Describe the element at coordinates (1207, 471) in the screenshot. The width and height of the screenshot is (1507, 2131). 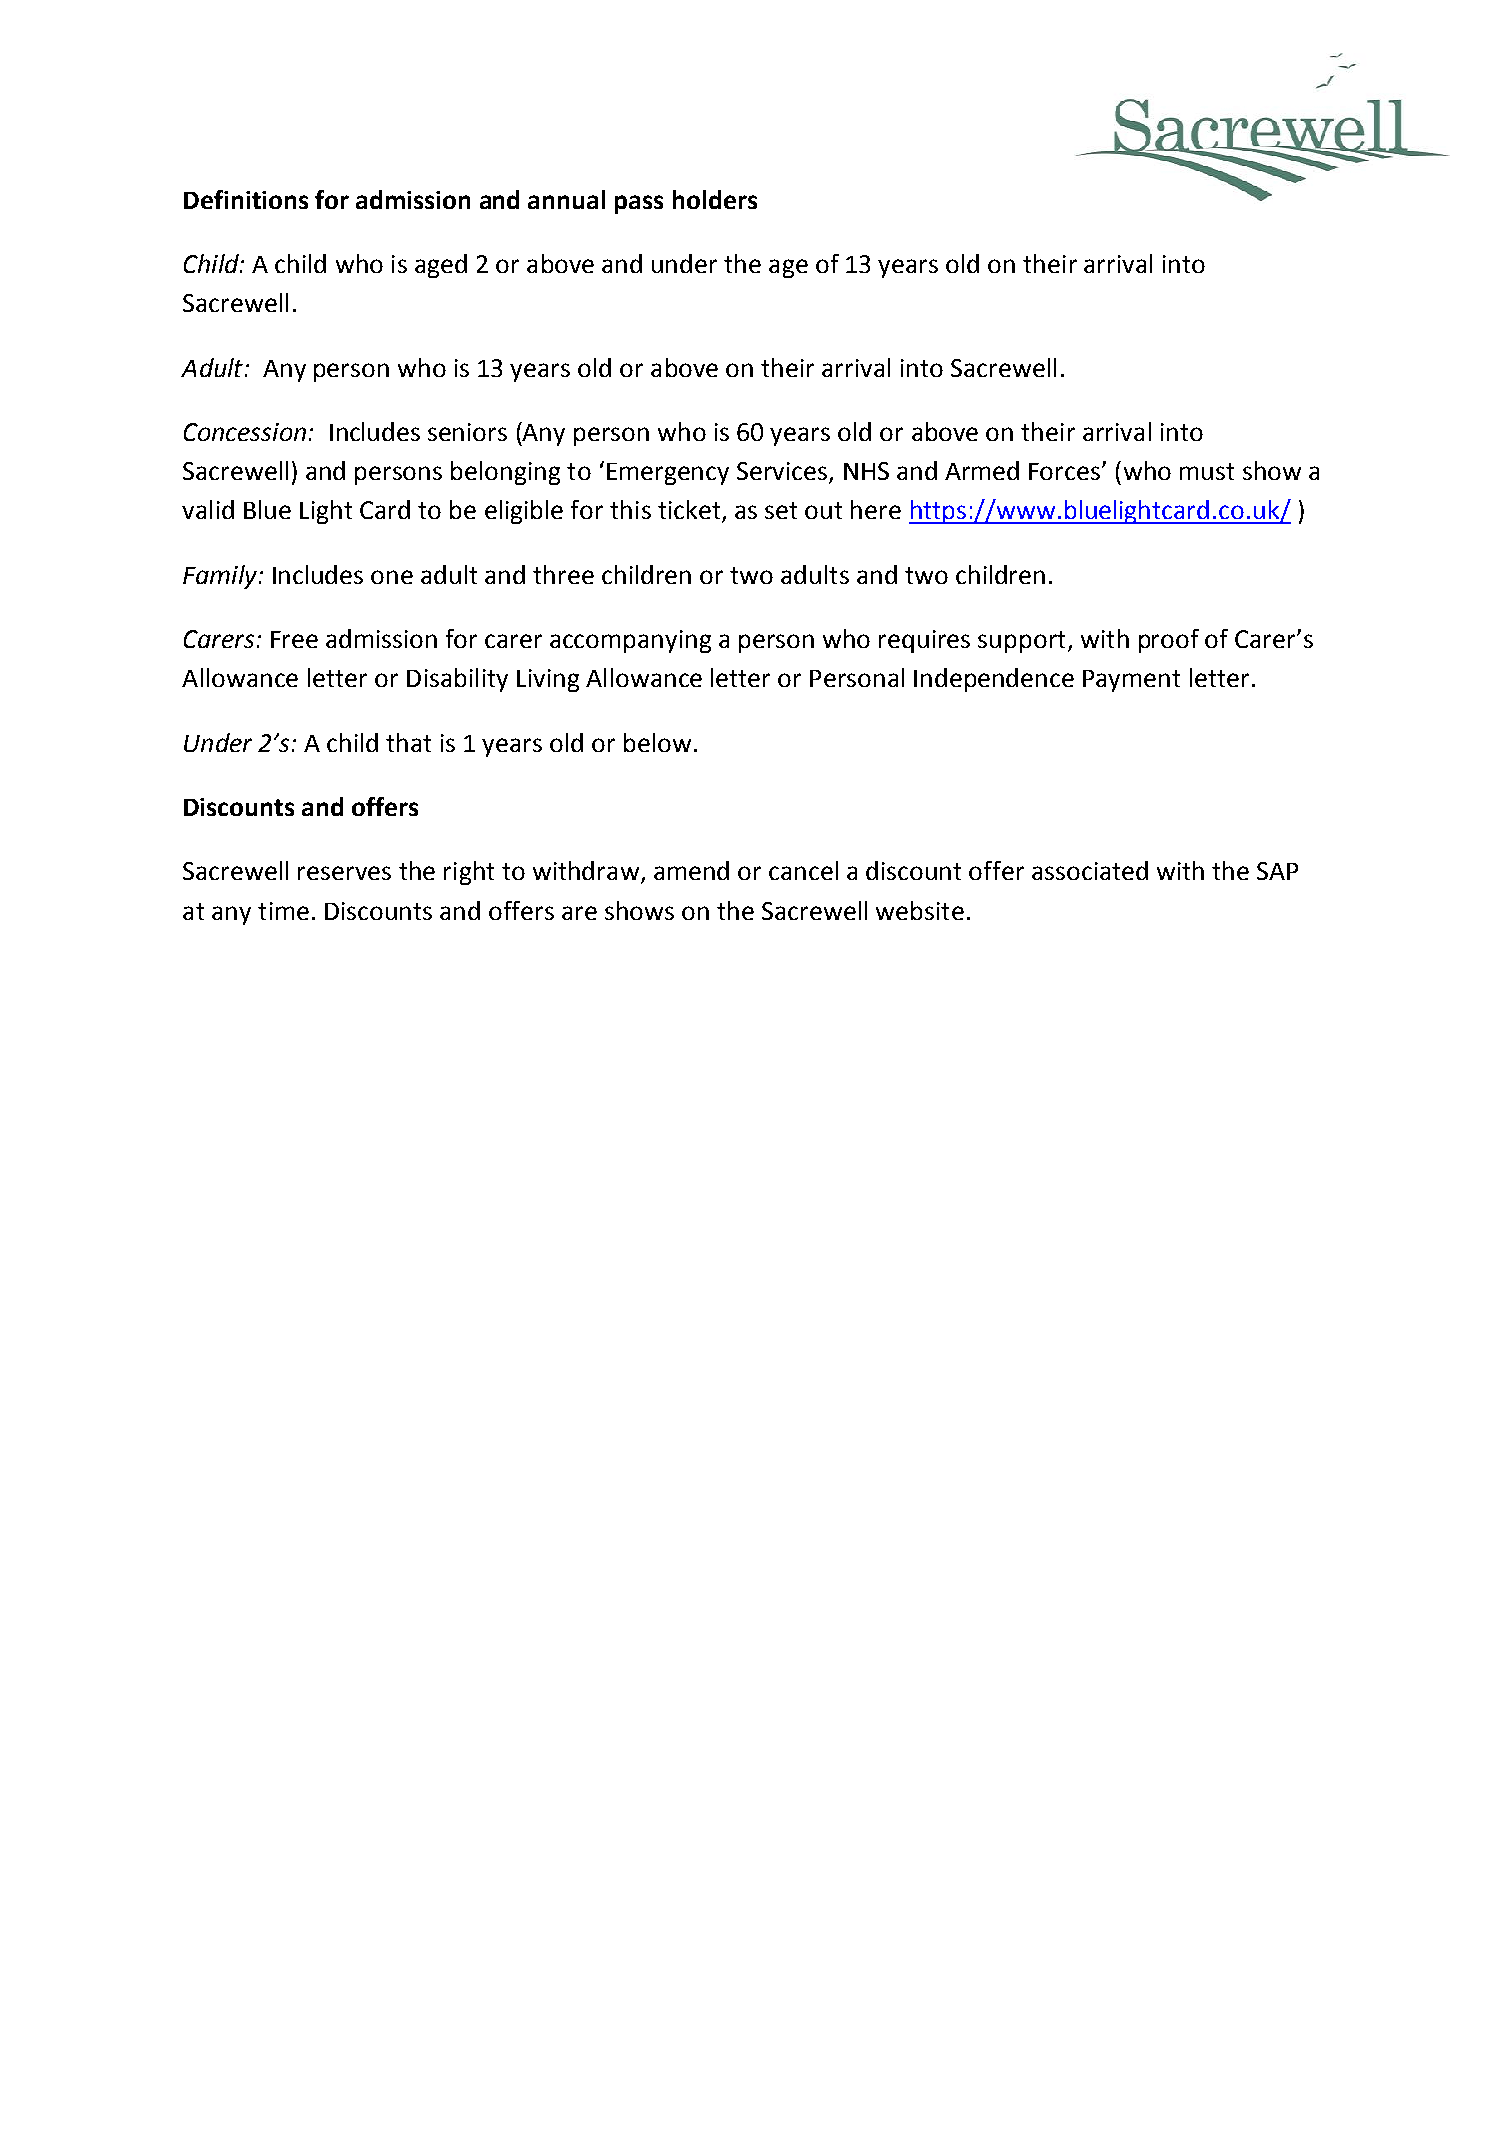
I see `must` at that location.
